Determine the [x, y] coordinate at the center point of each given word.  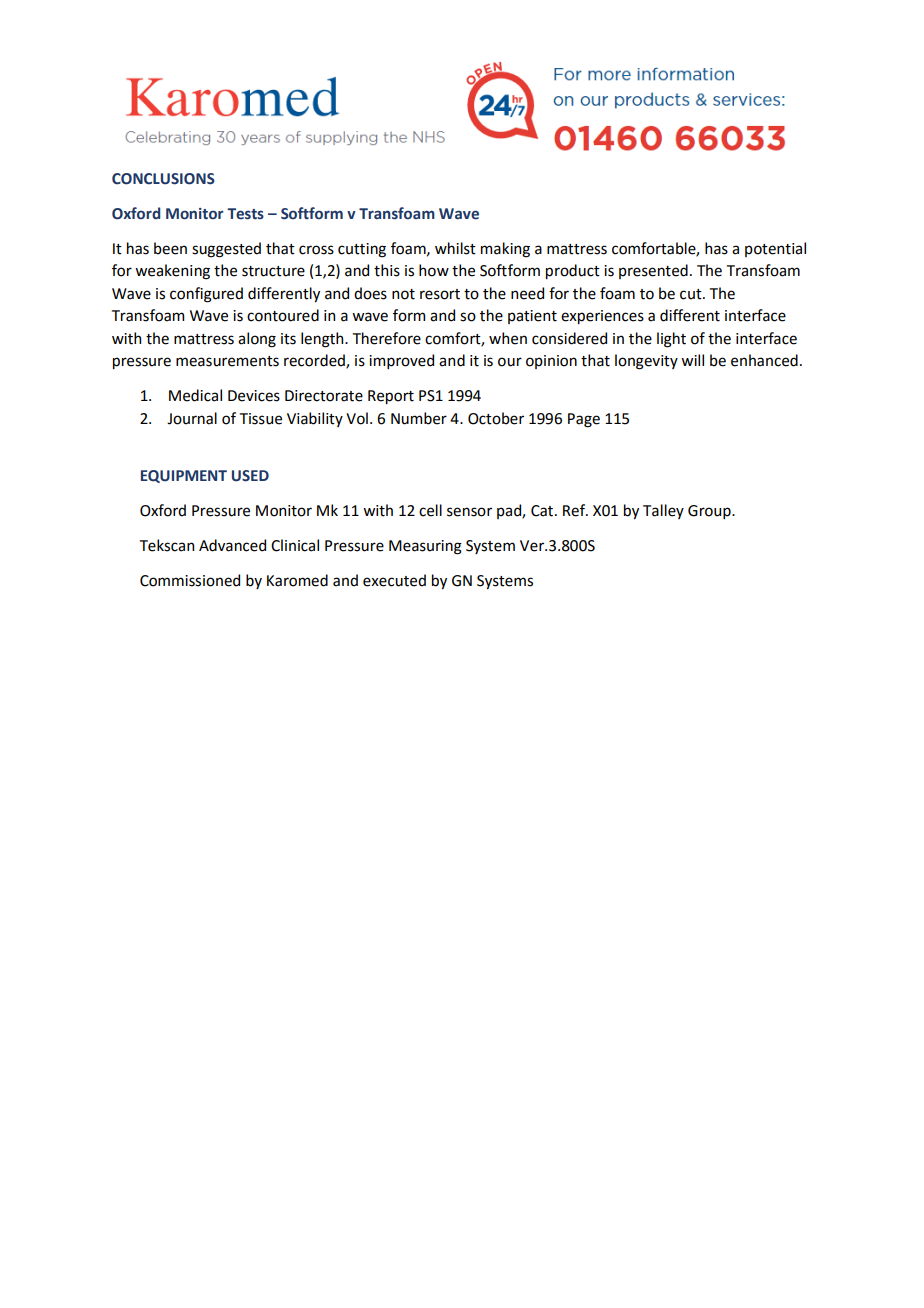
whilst [455, 248]
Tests [245, 214]
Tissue [261, 419]
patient [532, 317]
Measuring [425, 547]
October [496, 418]
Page [584, 420]
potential [775, 249]
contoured [283, 315]
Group [710, 512]
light [671, 340]
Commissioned [190, 580]
